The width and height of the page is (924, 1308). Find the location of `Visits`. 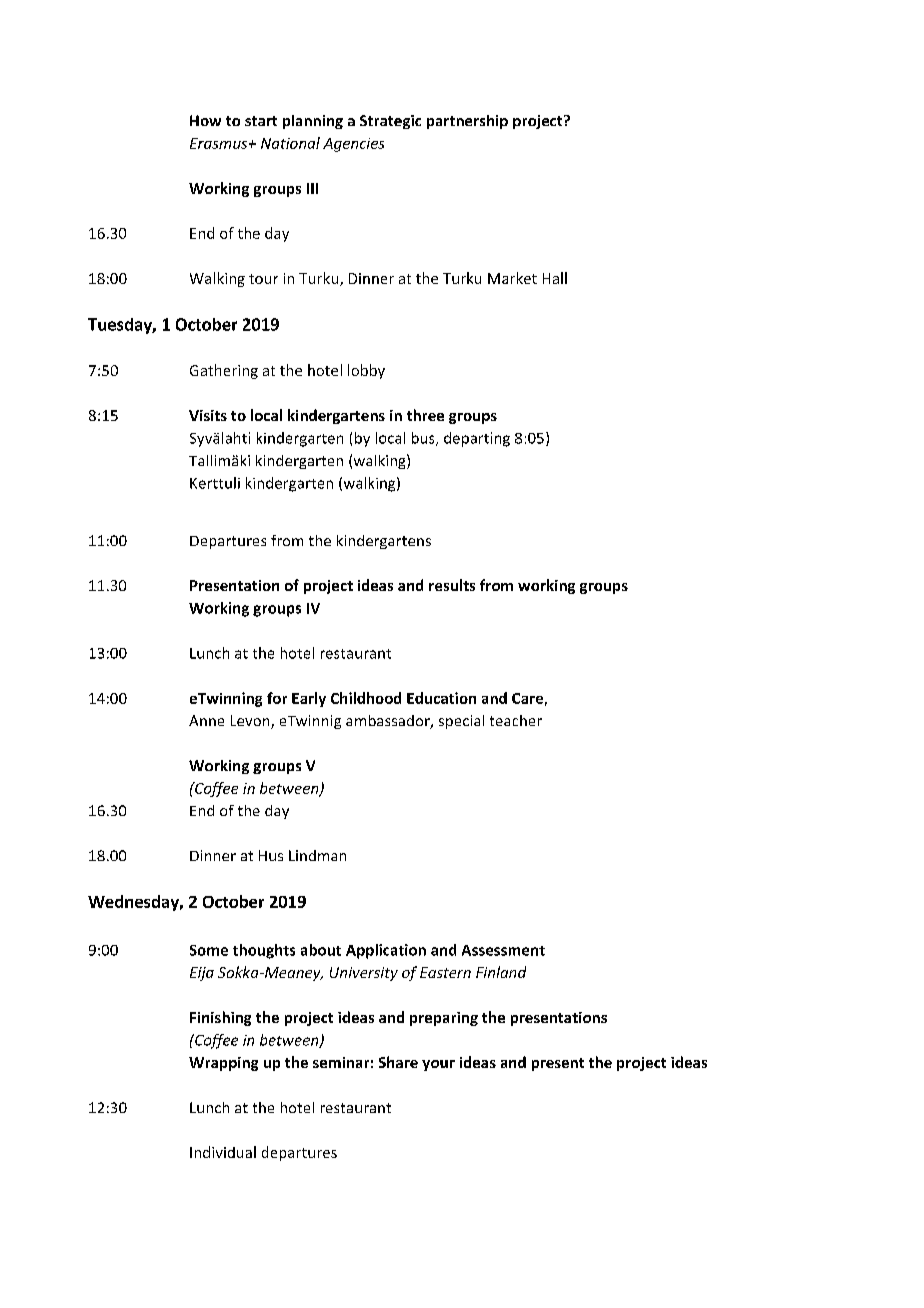

Visits is located at coordinates (208, 415).
